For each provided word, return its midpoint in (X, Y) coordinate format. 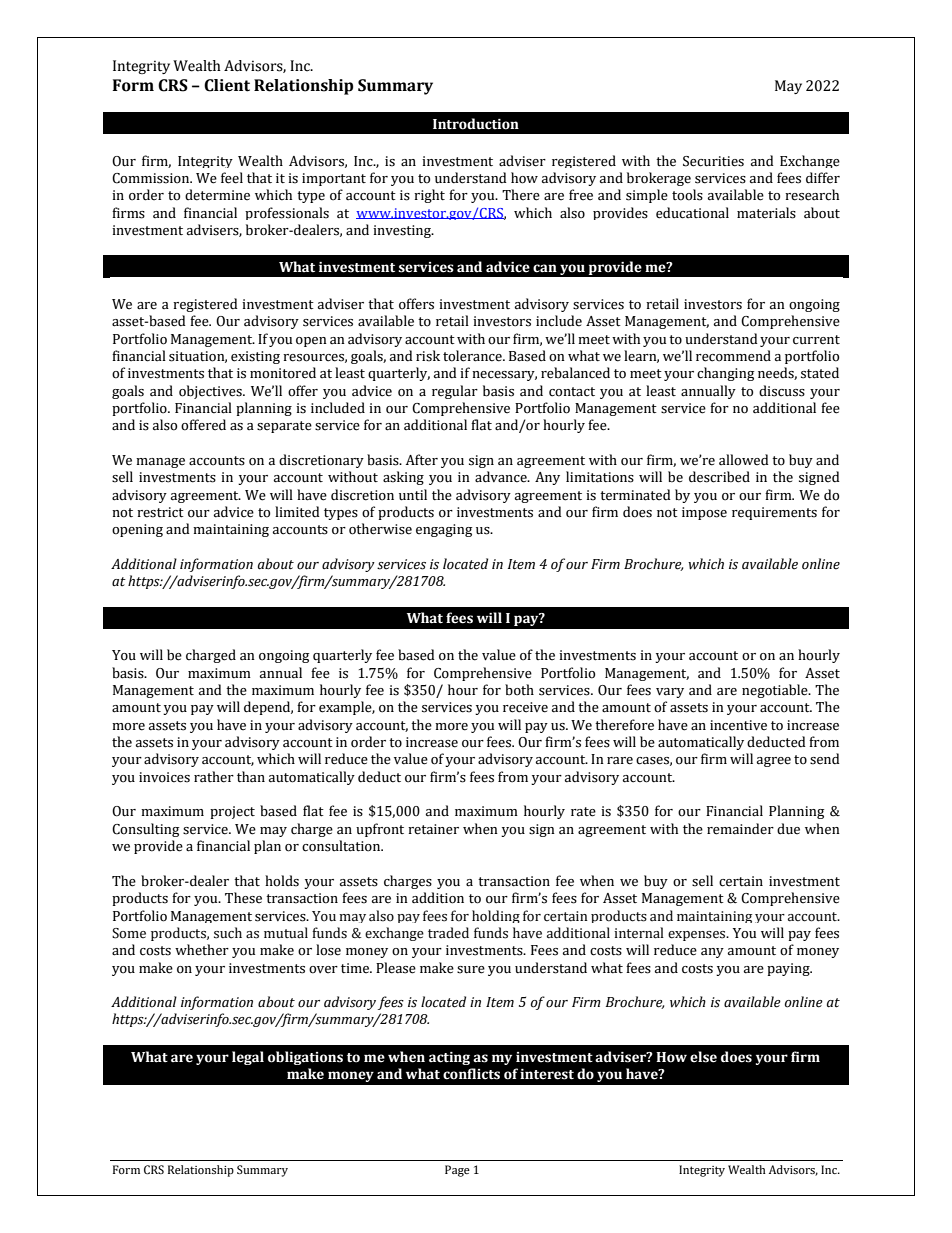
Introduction (476, 124)
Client (227, 85)
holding (496, 916)
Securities (713, 161)
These (243, 898)
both (519, 690)
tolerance (473, 356)
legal (248, 1058)
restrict (160, 512)
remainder (740, 829)
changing (726, 374)
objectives (211, 392)
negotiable (776, 691)
